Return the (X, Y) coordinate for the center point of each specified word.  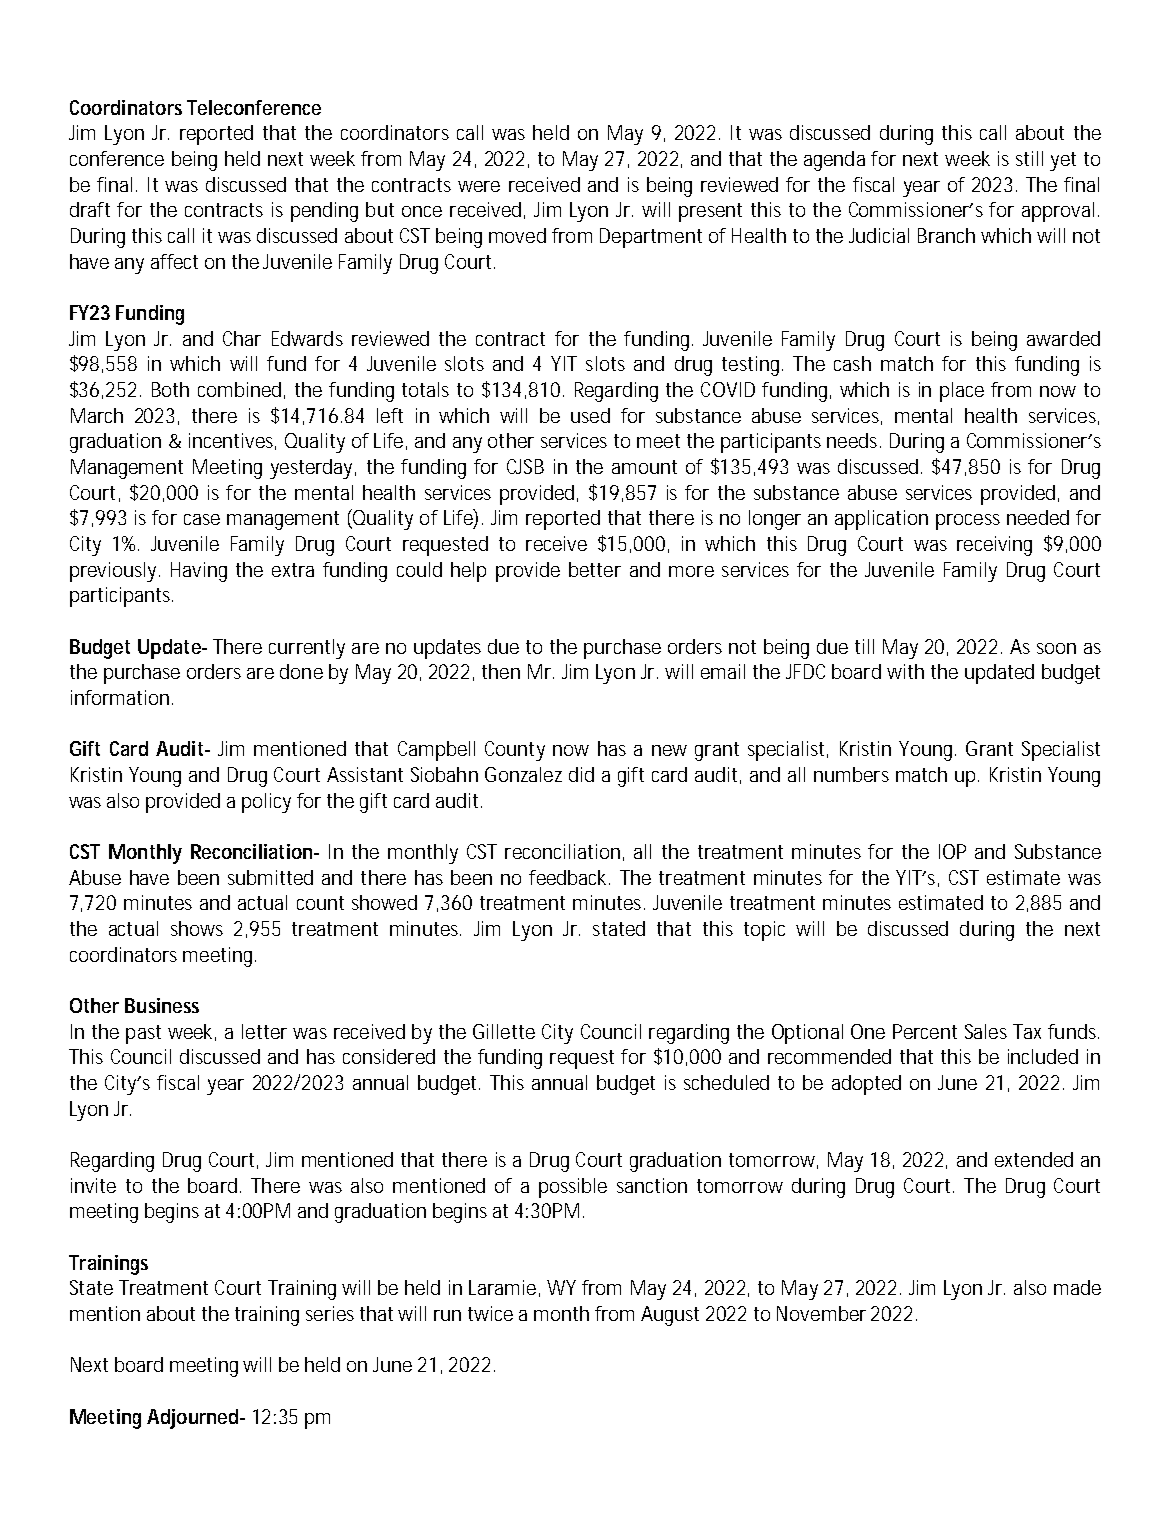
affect (174, 261)
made (1077, 1287)
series (330, 1313)
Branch (946, 235)
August (670, 1316)
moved (517, 235)
